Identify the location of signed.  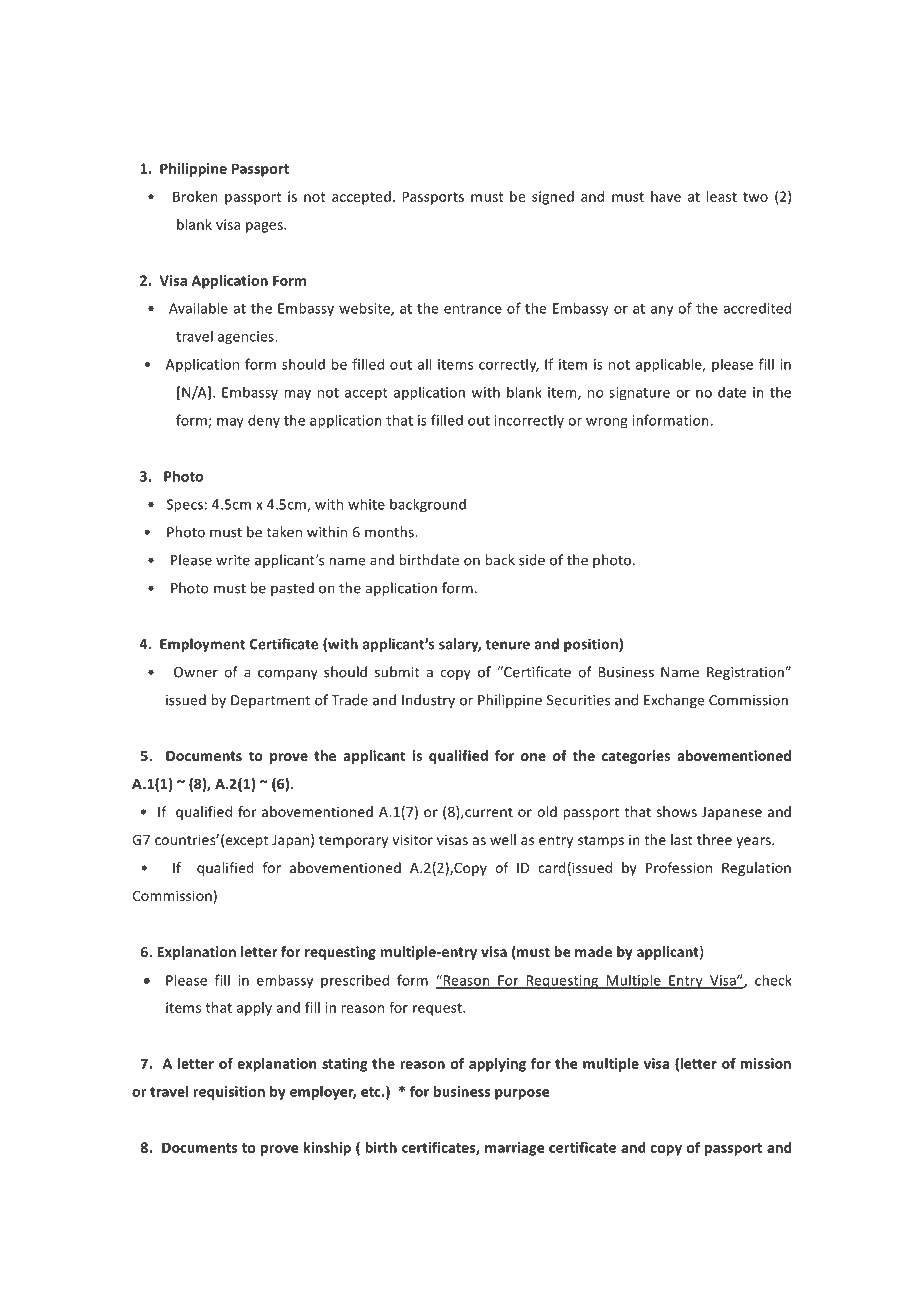
(553, 198).
